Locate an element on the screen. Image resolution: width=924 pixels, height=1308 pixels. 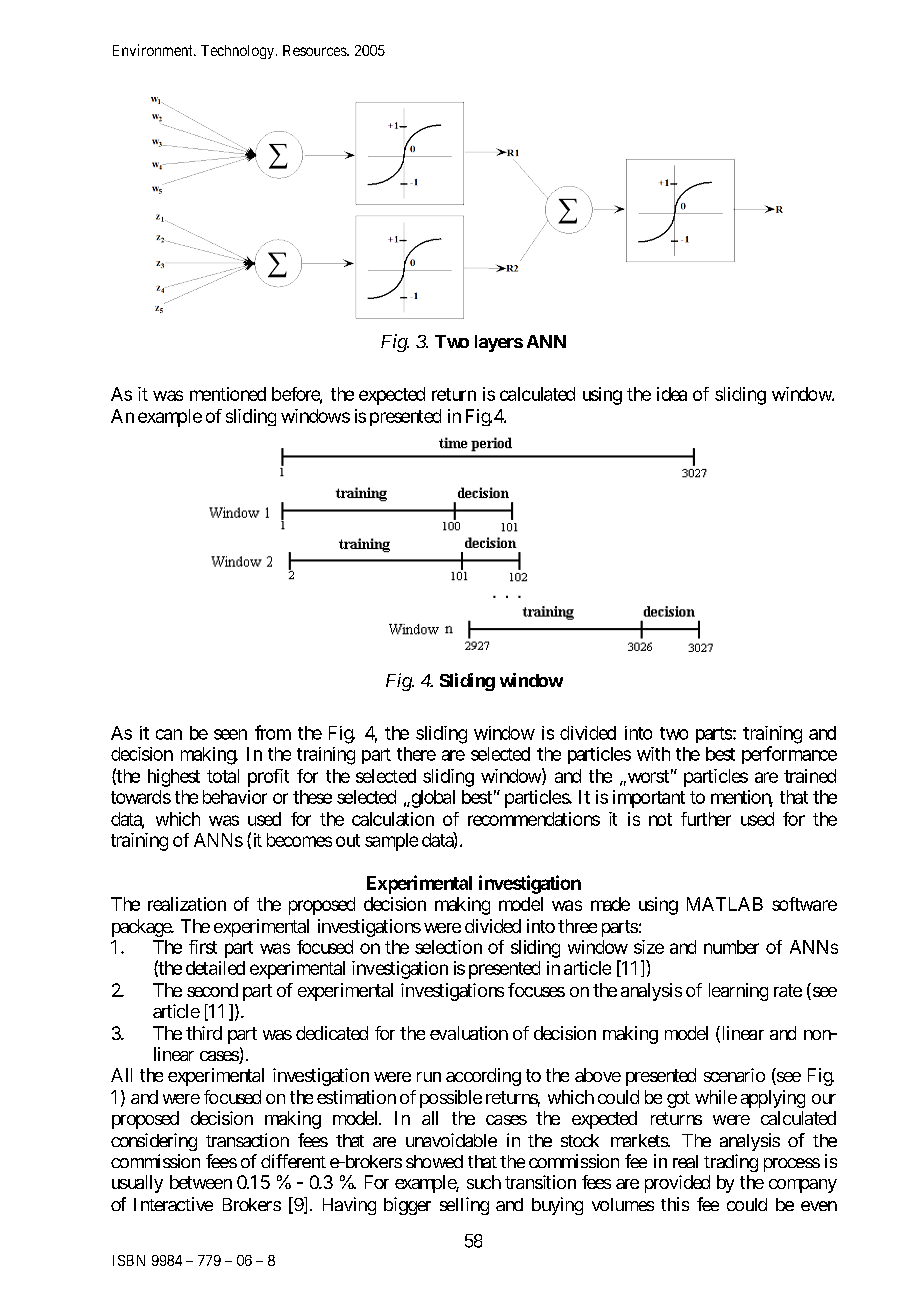
seen is located at coordinates (230, 734).
